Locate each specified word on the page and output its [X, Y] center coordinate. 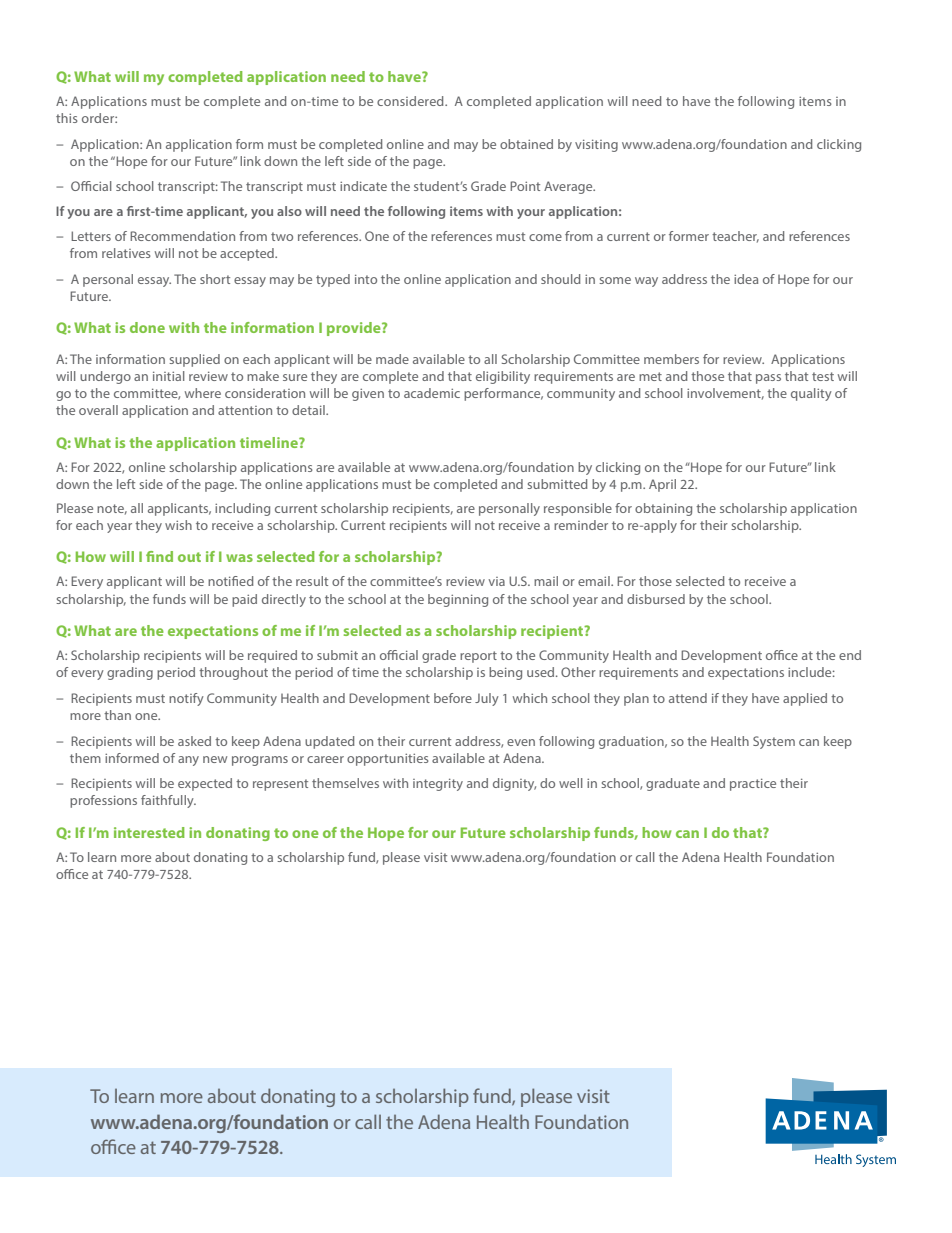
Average [569, 187]
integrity [438, 784]
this [67, 118]
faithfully [168, 801]
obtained [526, 144]
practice [753, 784]
